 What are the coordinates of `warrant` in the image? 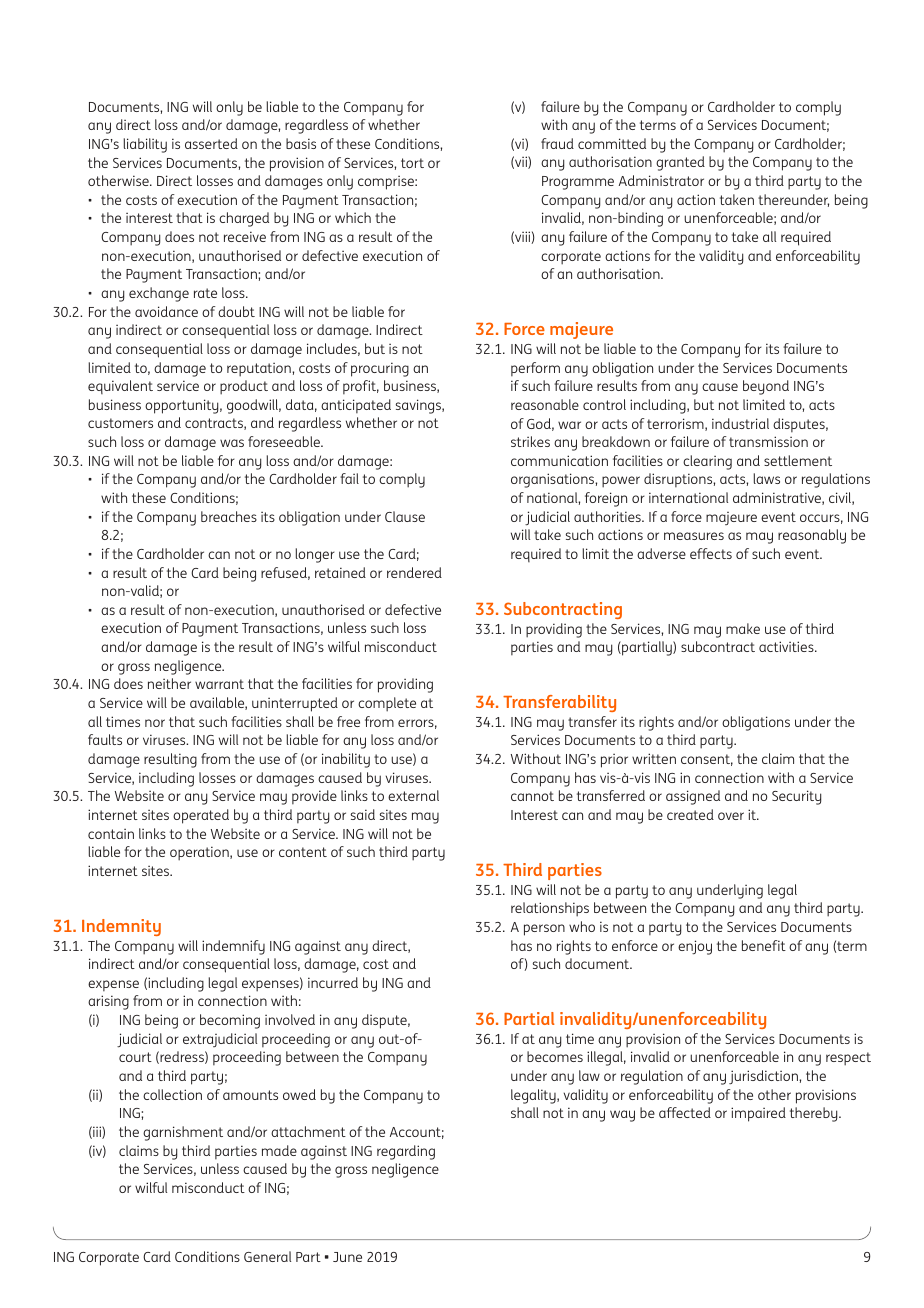 It's located at (219, 684).
